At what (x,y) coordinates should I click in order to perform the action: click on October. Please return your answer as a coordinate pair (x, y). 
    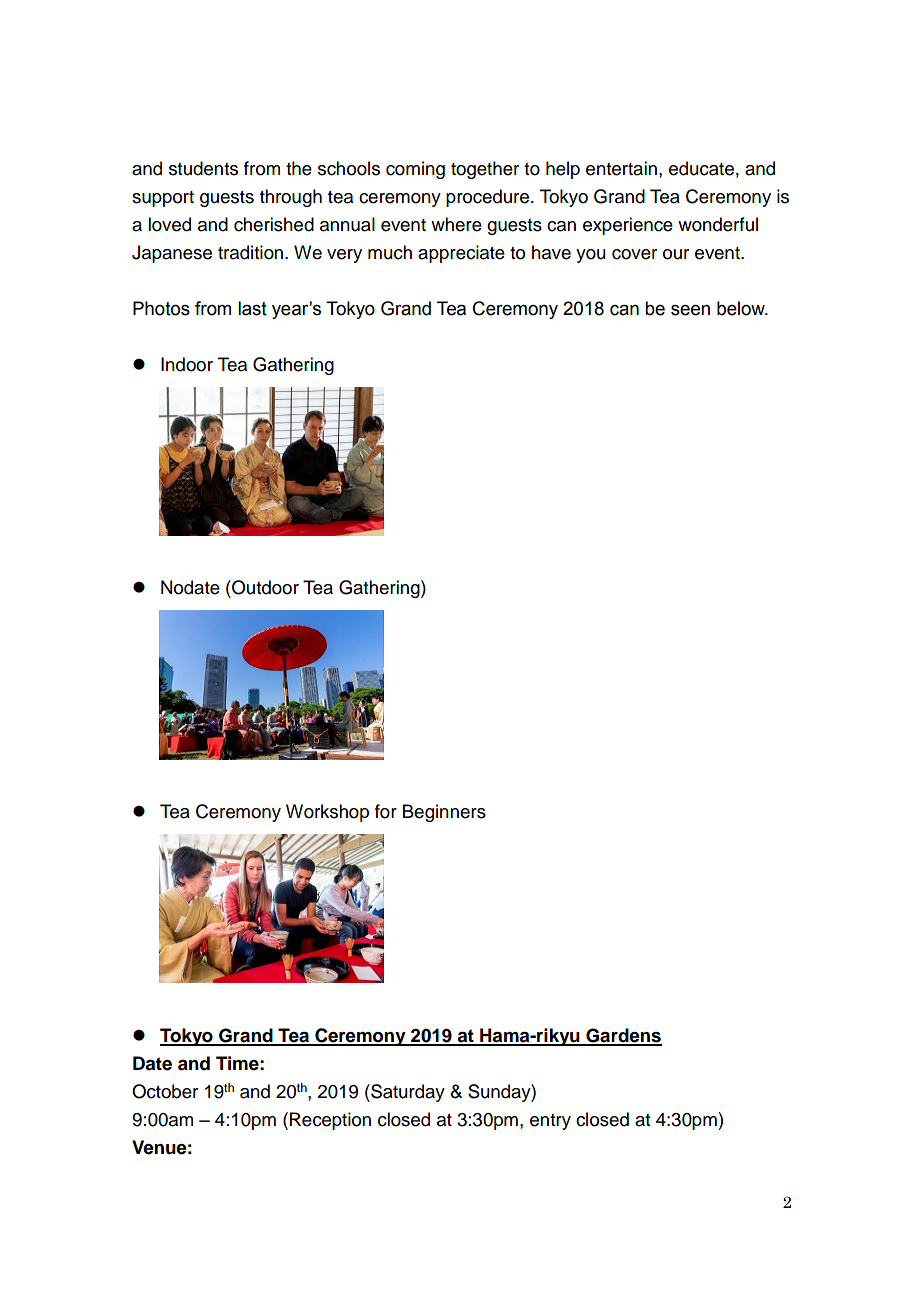
    Looking at the image, I should click on (165, 1091).
